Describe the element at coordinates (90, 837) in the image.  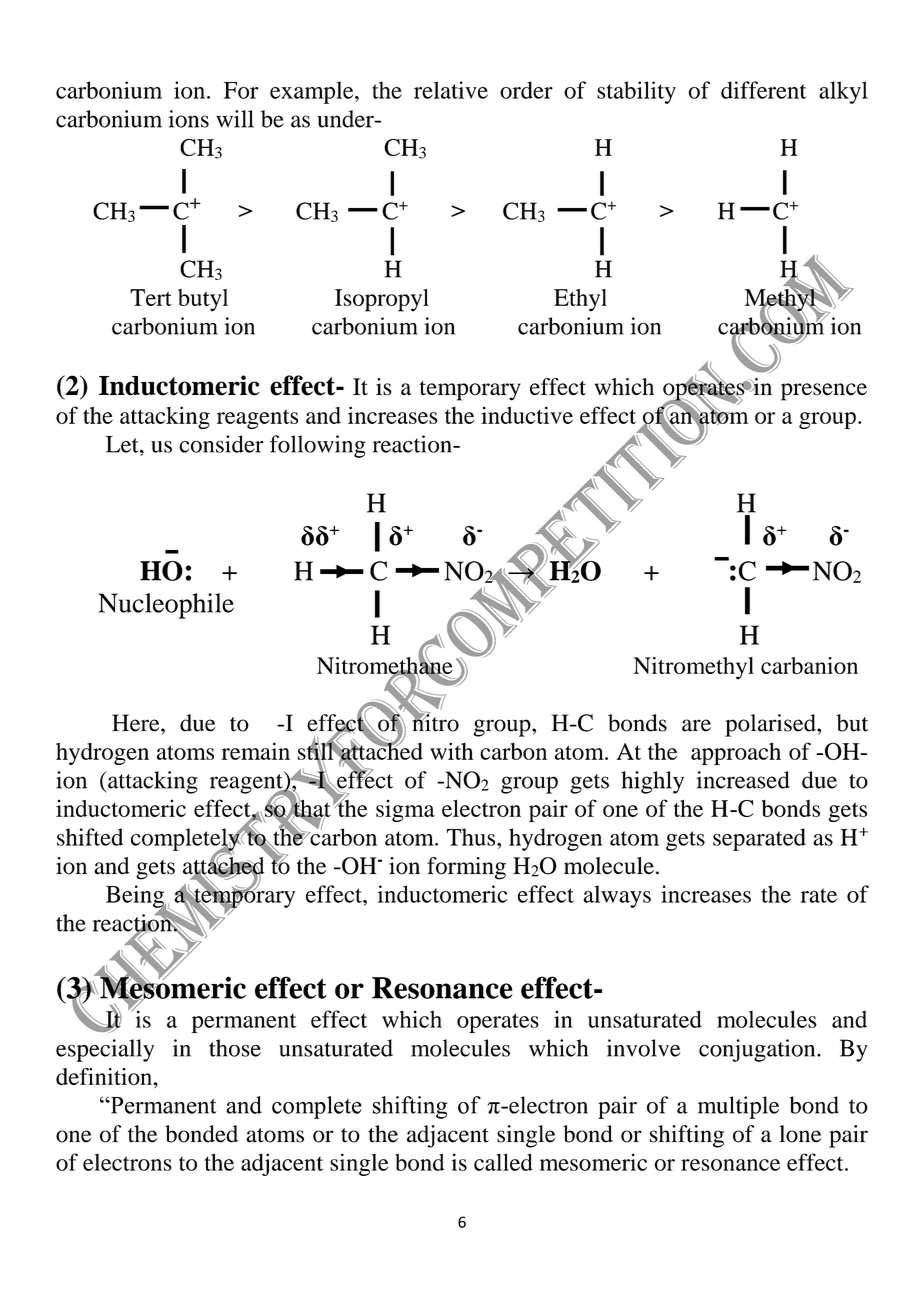
I see `shifted` at that location.
